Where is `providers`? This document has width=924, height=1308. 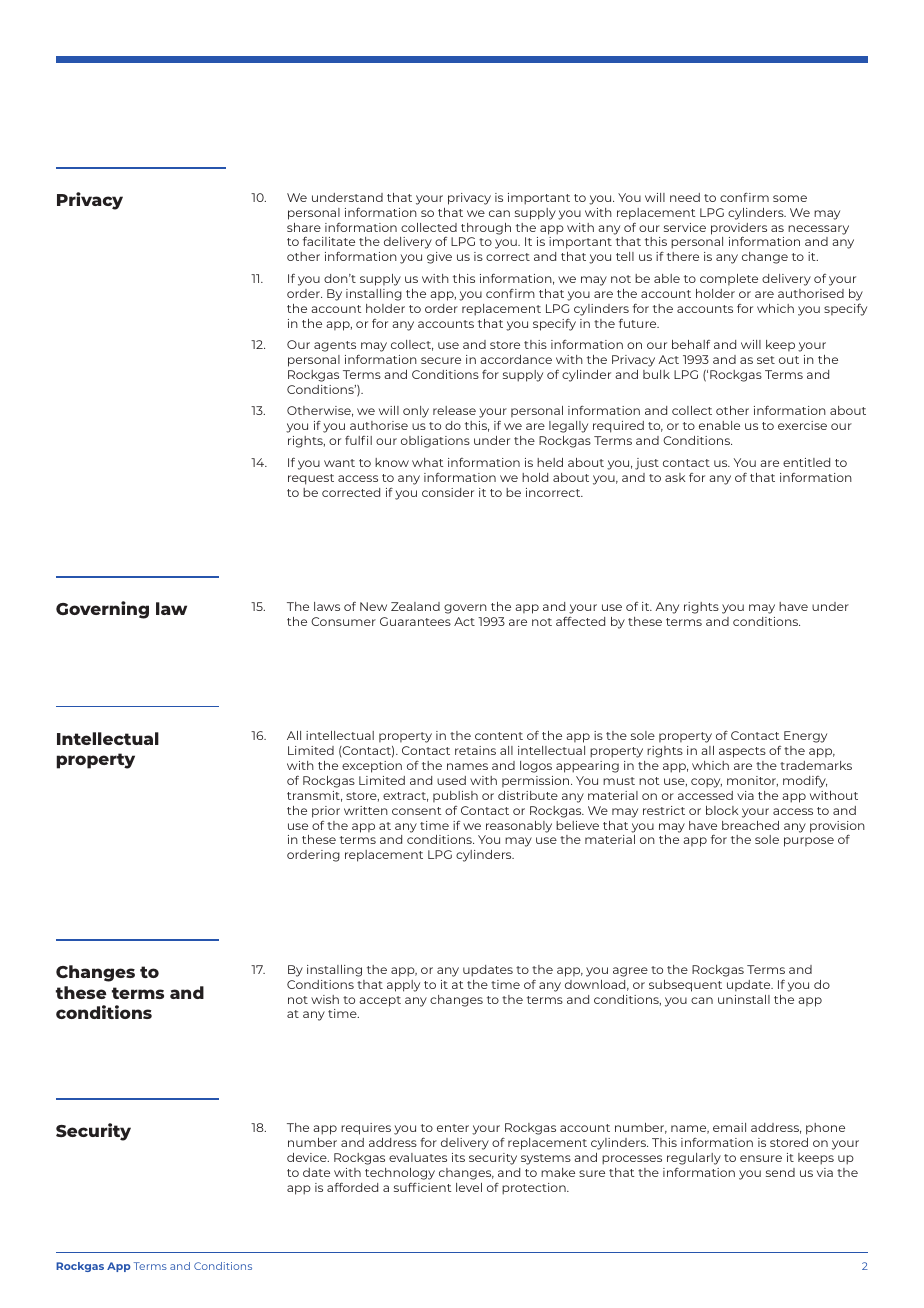
providers is located at coordinates (739, 230).
